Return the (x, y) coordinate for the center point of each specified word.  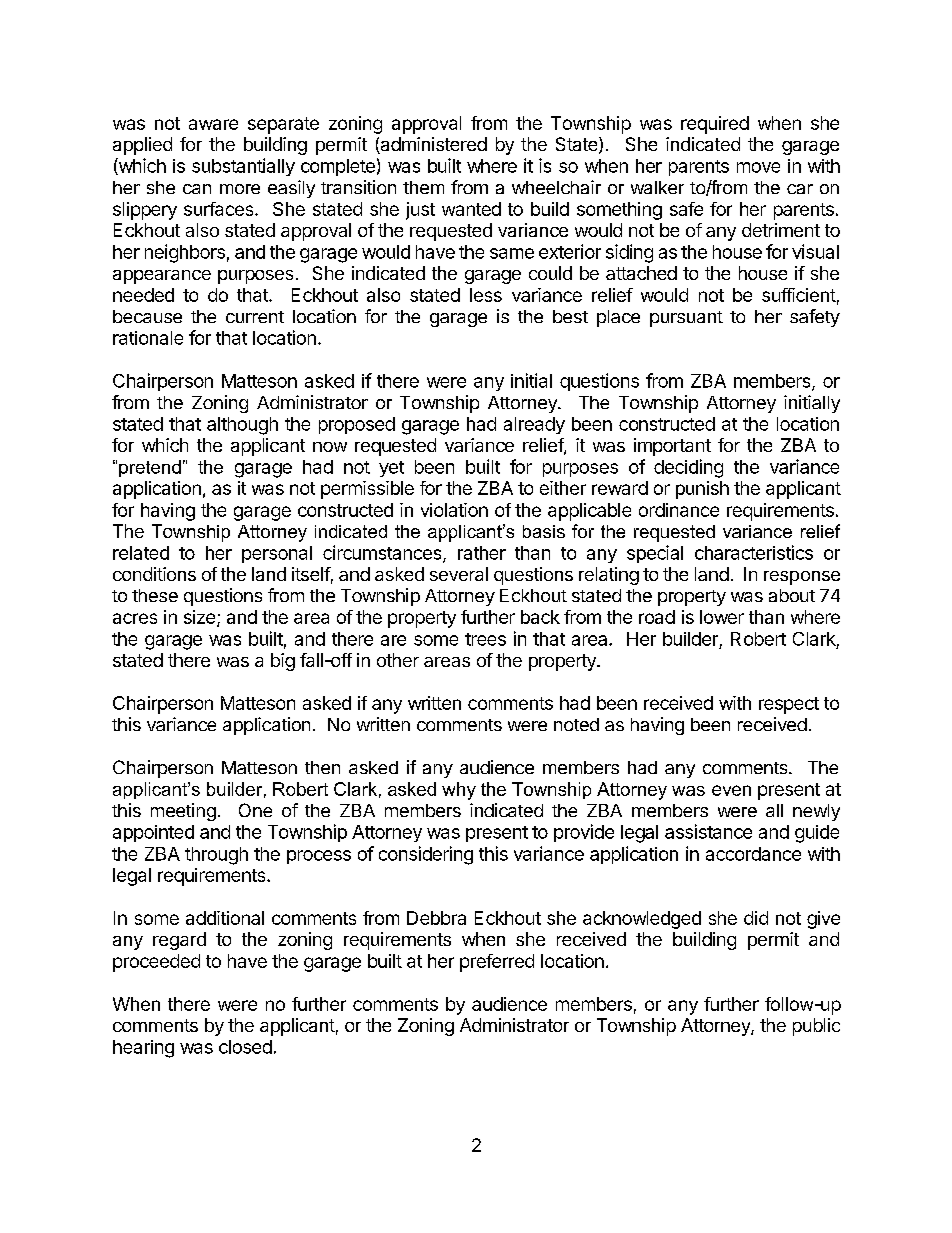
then (322, 767)
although (242, 426)
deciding (688, 468)
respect (789, 705)
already (534, 425)
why (459, 791)
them (423, 187)
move (758, 167)
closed (245, 1047)
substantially (243, 167)
